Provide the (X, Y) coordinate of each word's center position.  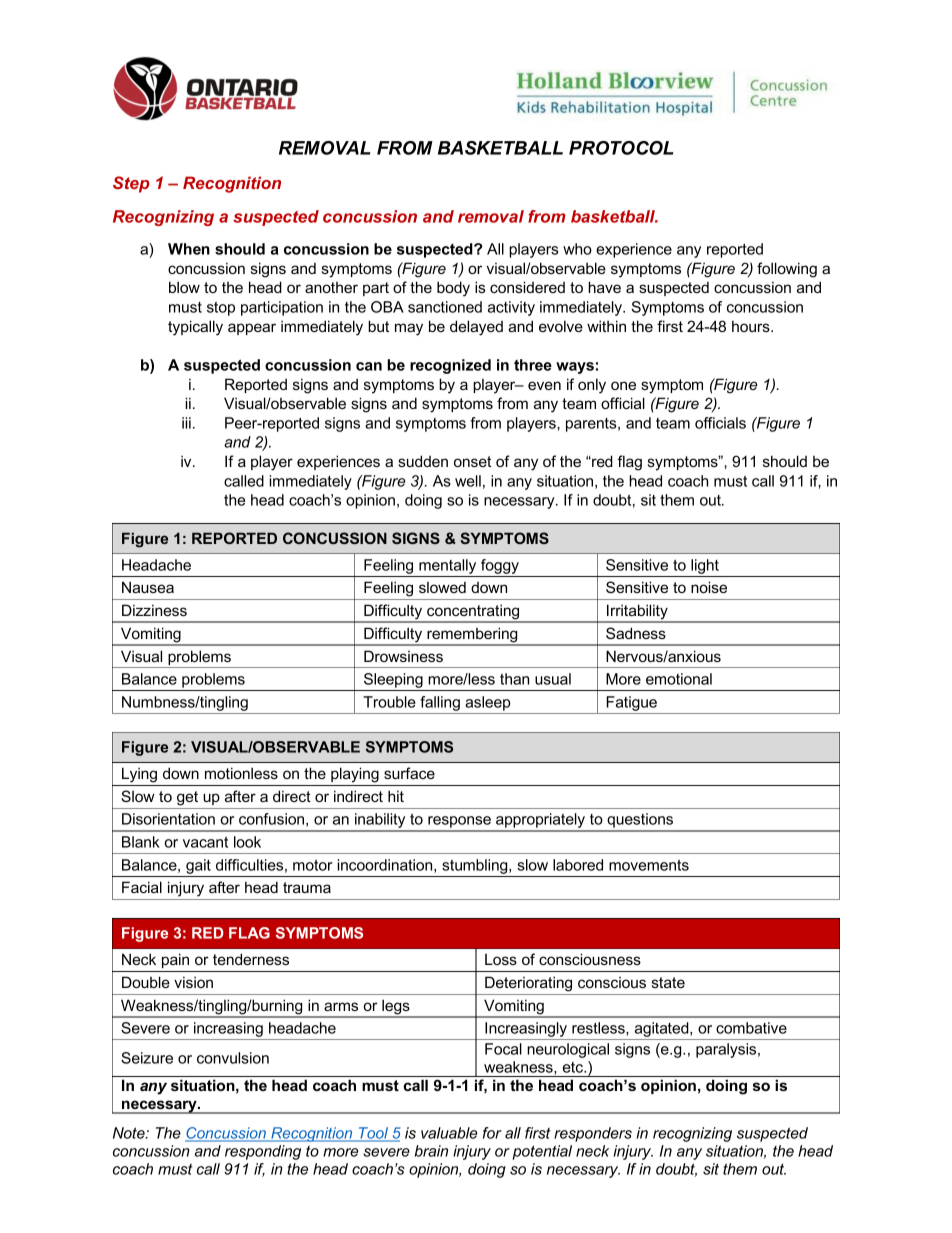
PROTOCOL (621, 148)
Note (130, 1133)
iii (186, 423)
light (705, 566)
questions (640, 822)
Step (131, 184)
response (459, 823)
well (468, 481)
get (187, 798)
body (453, 289)
